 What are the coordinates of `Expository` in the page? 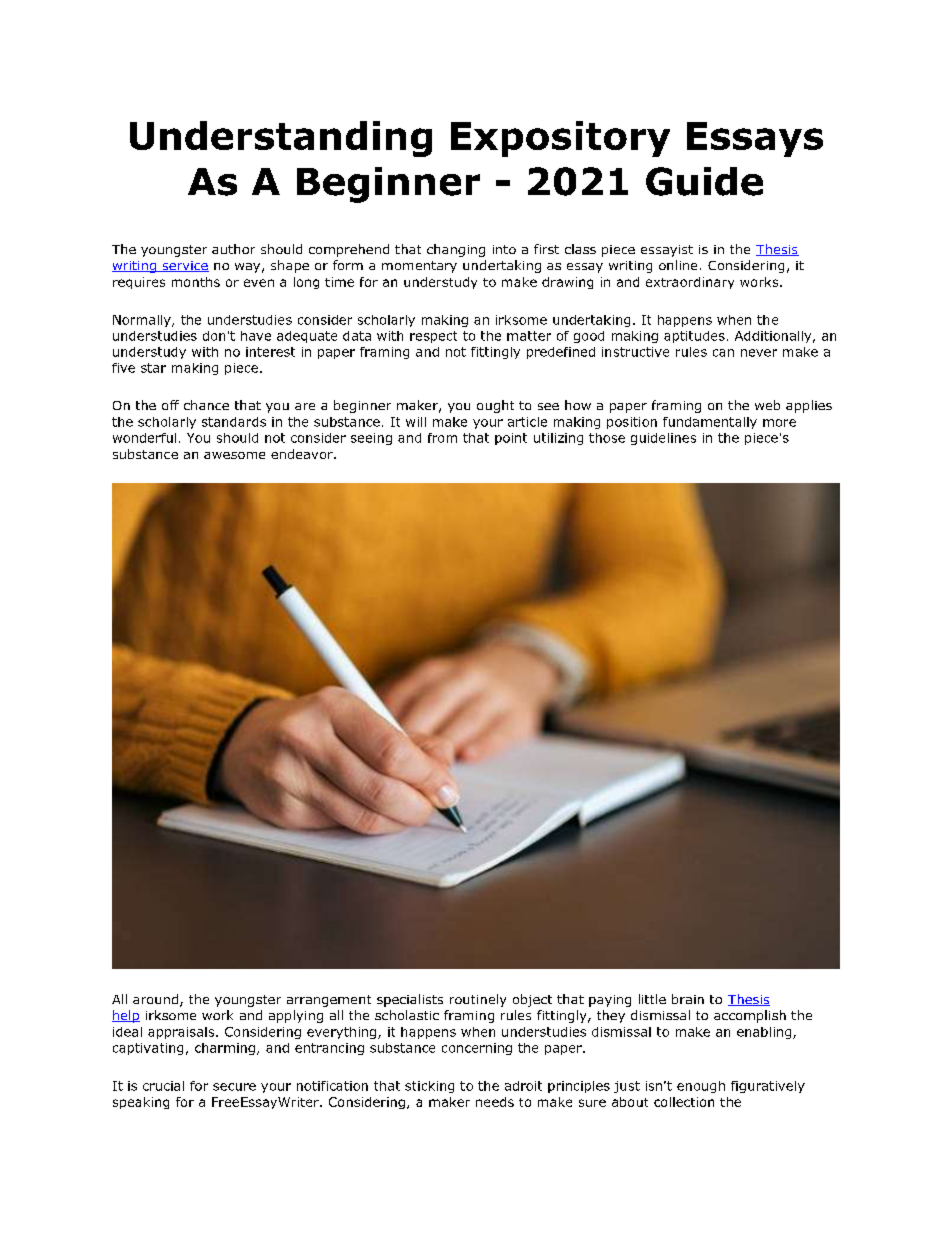 It's located at (560, 139).
